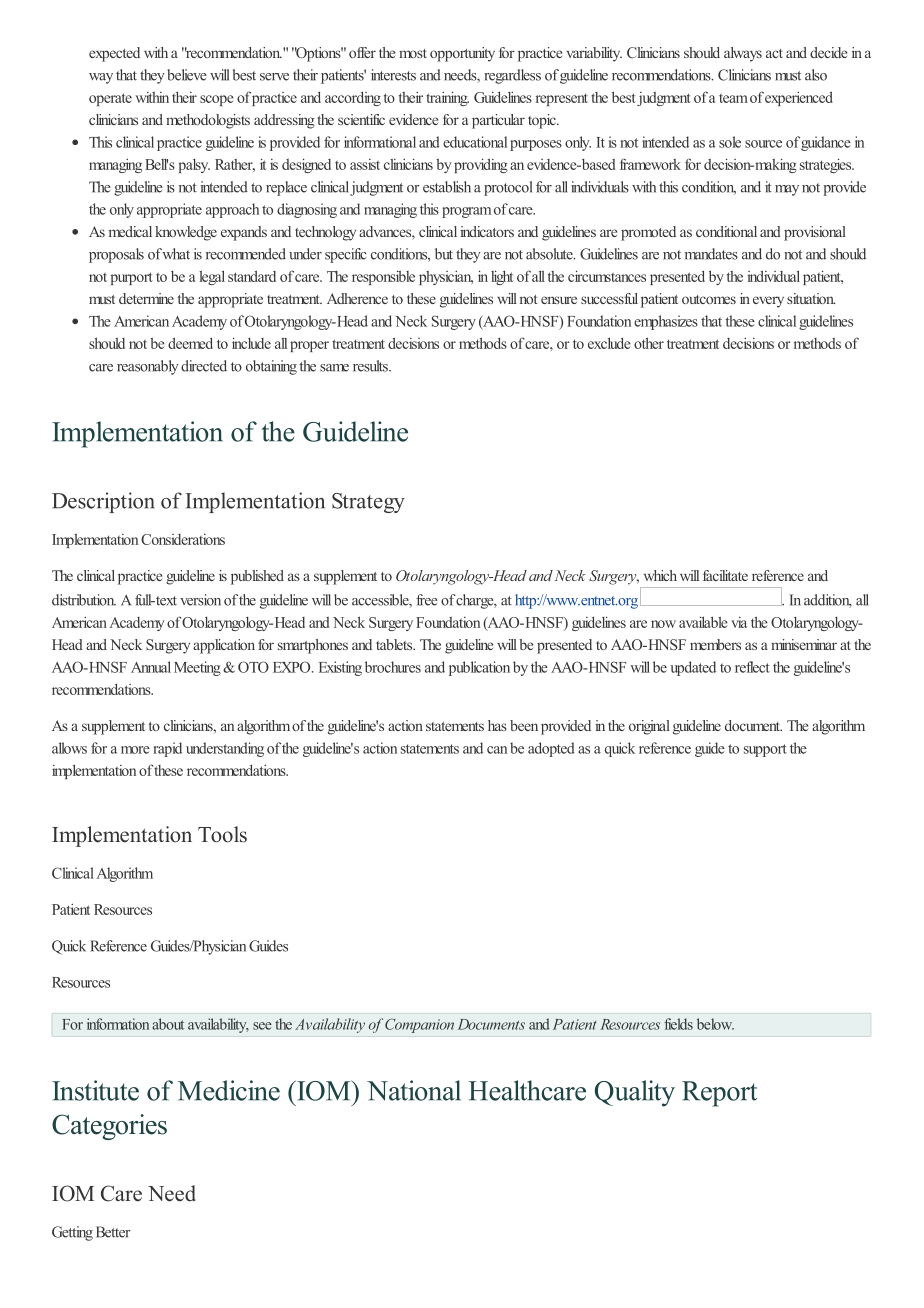 Image resolution: width=924 pixels, height=1308 pixels. What do you see at coordinates (103, 502) in the document?
I see `Description` at bounding box center [103, 502].
